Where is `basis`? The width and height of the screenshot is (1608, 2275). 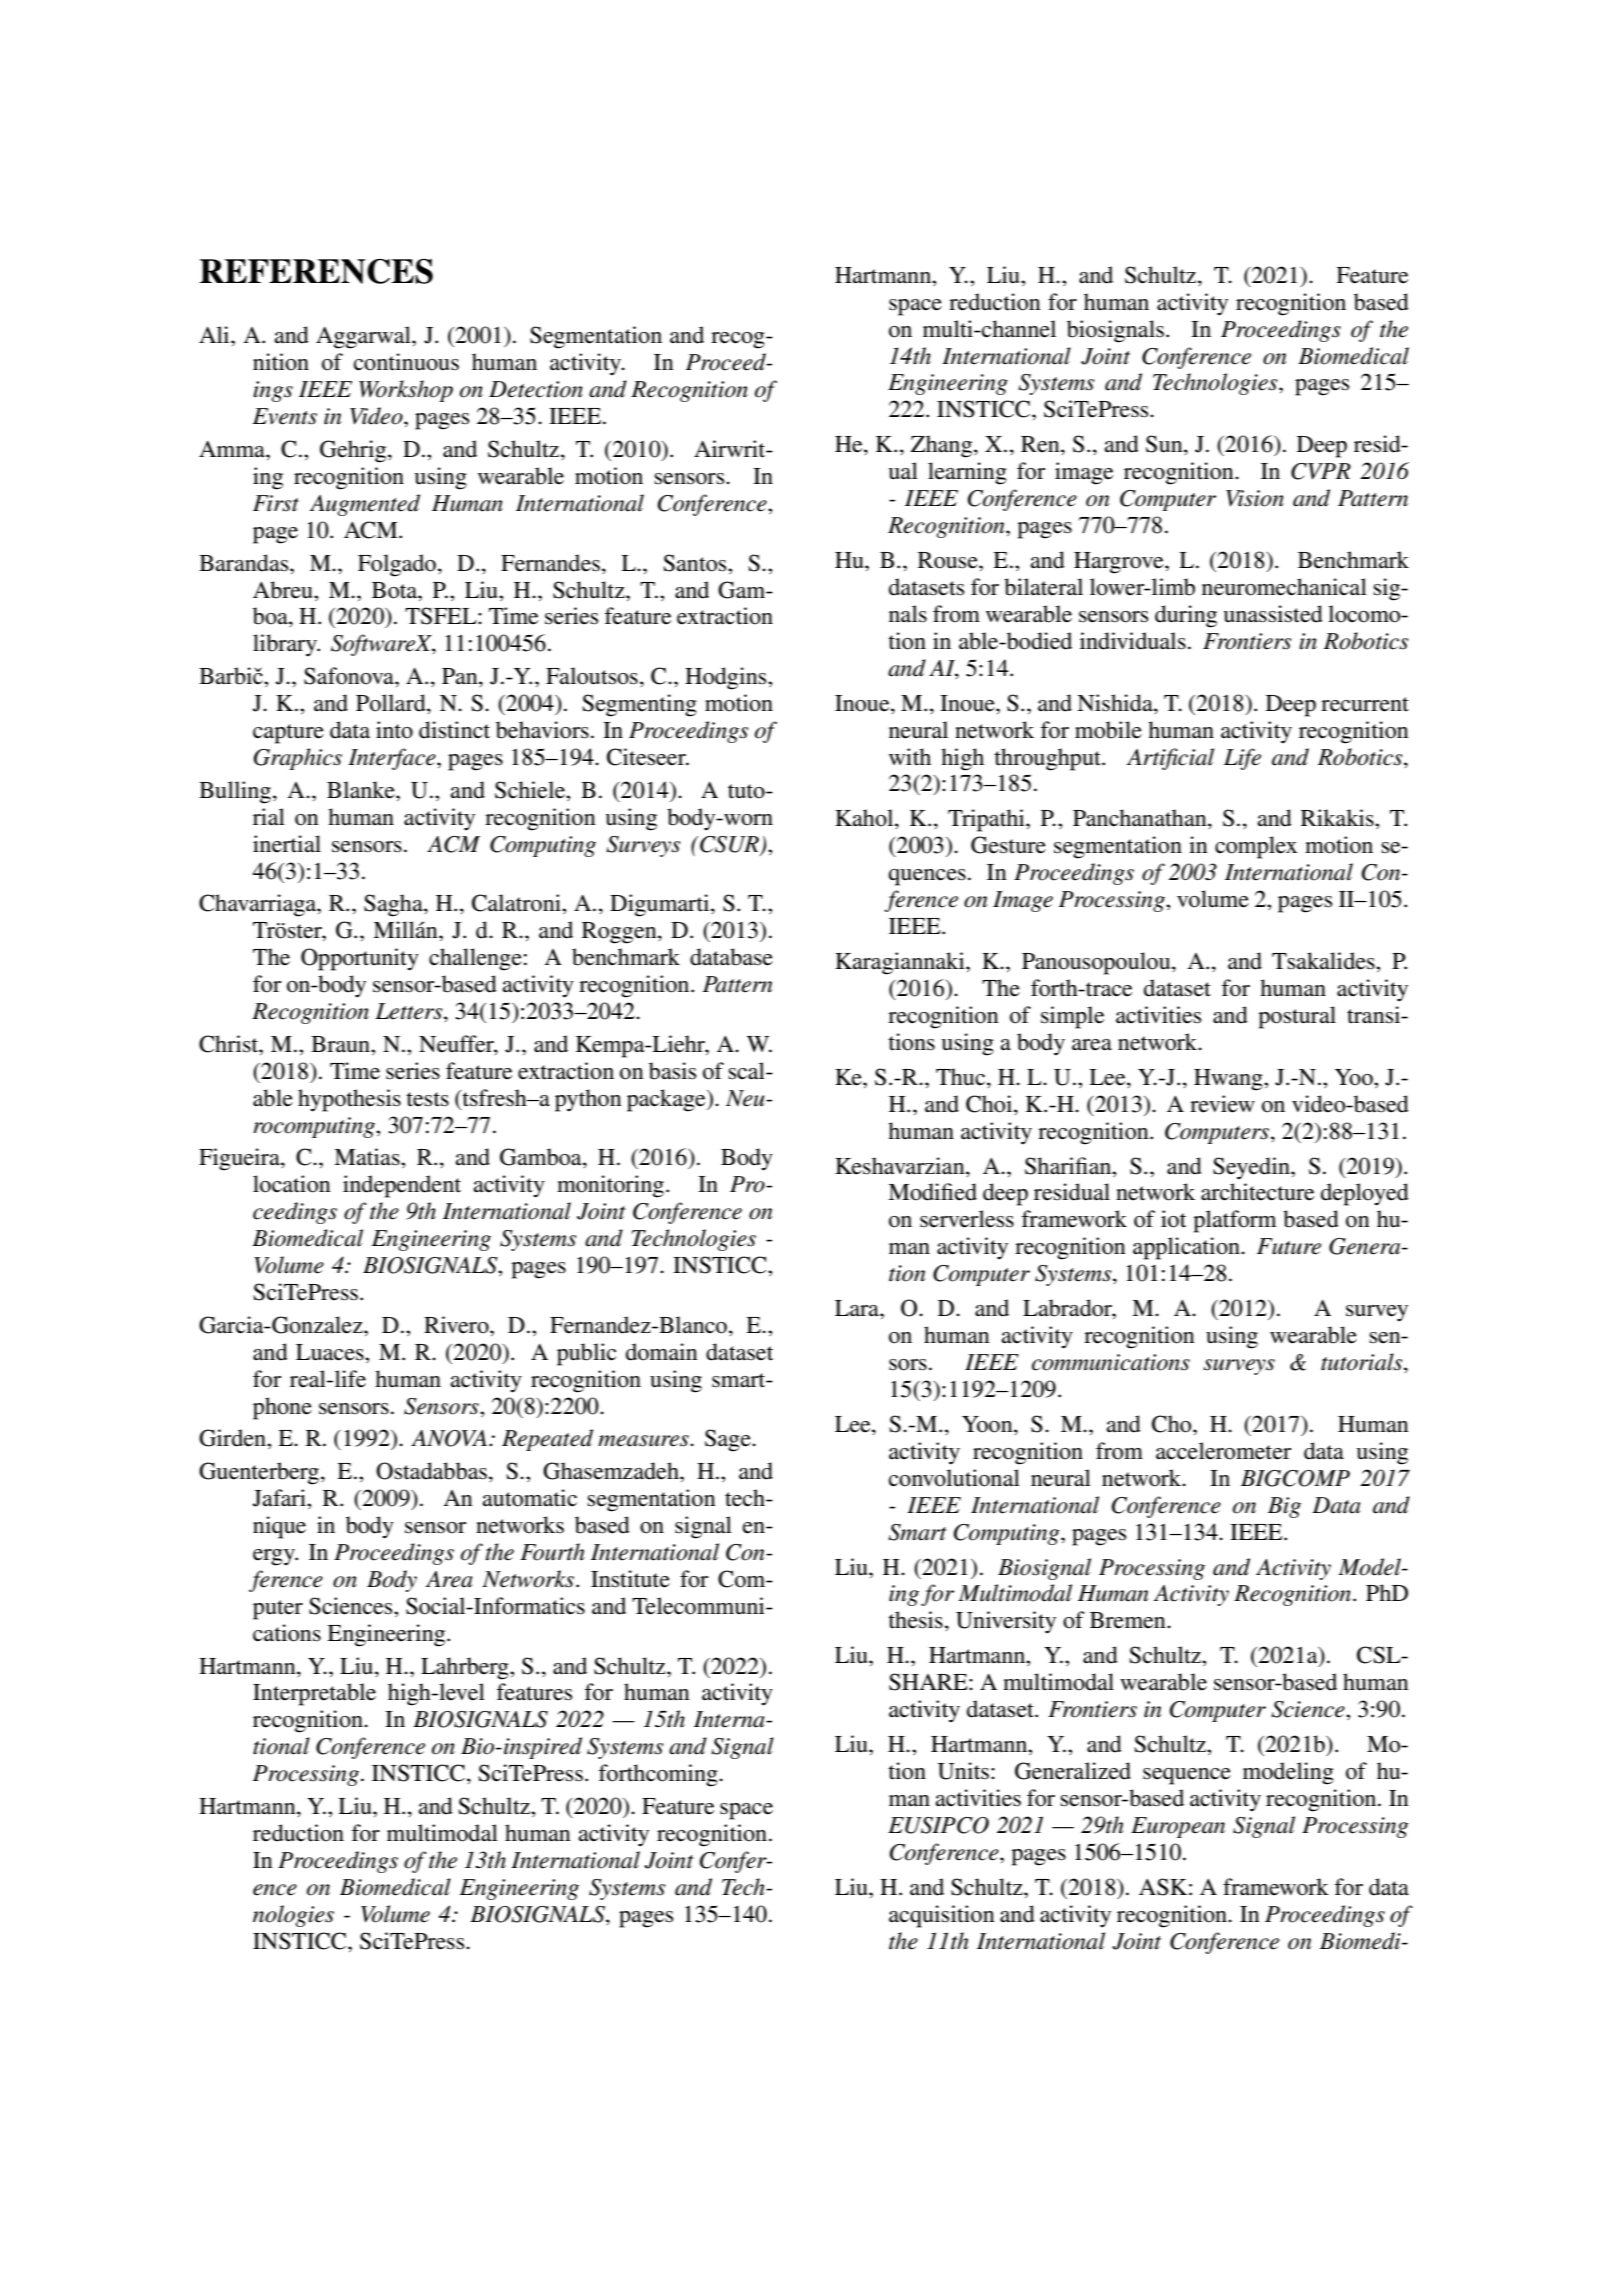 basis is located at coordinates (672, 1071).
